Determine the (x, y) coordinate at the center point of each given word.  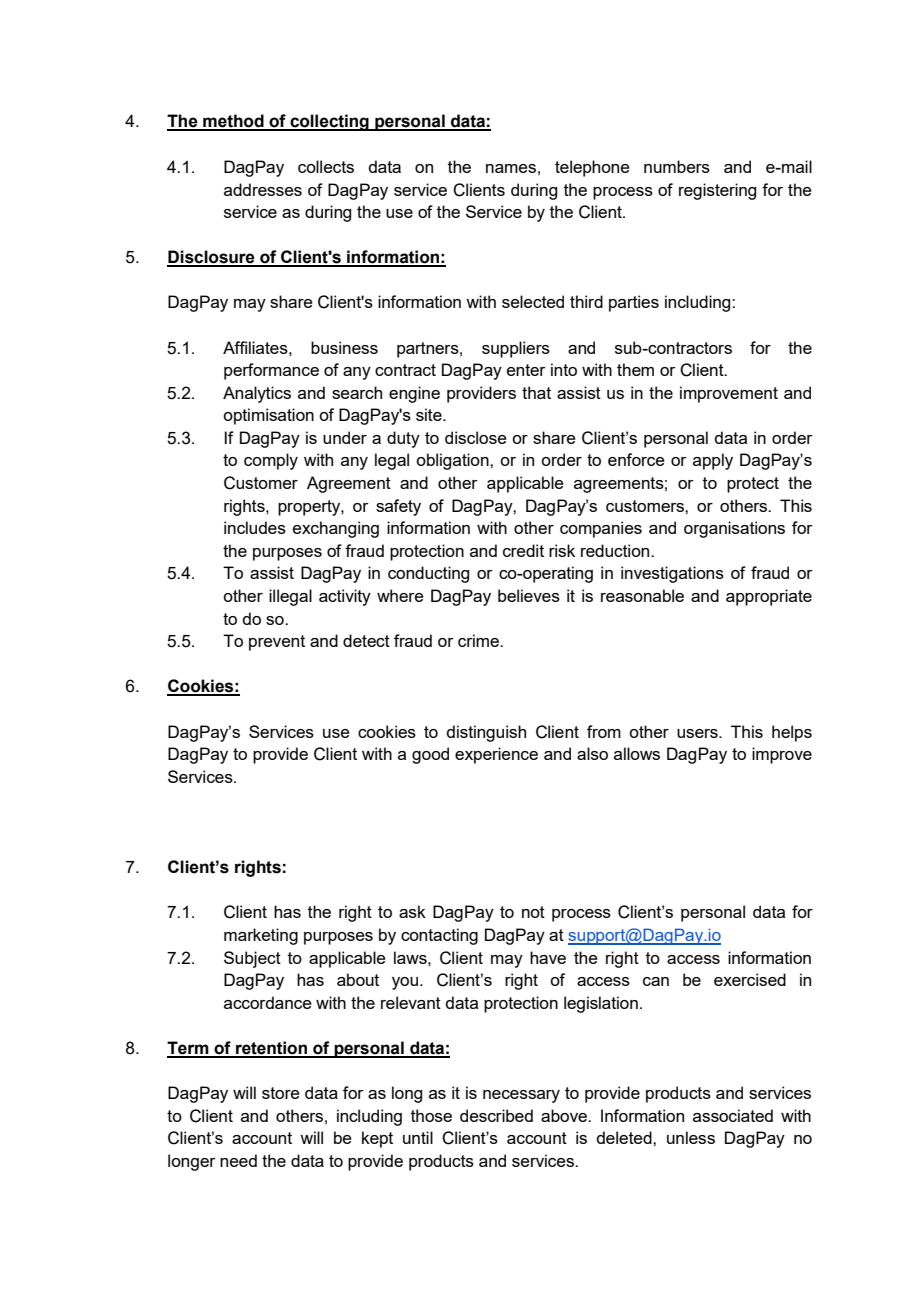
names (511, 168)
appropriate (769, 597)
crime (479, 640)
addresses (263, 189)
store (281, 1093)
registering (717, 191)
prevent (277, 643)
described (496, 1115)
